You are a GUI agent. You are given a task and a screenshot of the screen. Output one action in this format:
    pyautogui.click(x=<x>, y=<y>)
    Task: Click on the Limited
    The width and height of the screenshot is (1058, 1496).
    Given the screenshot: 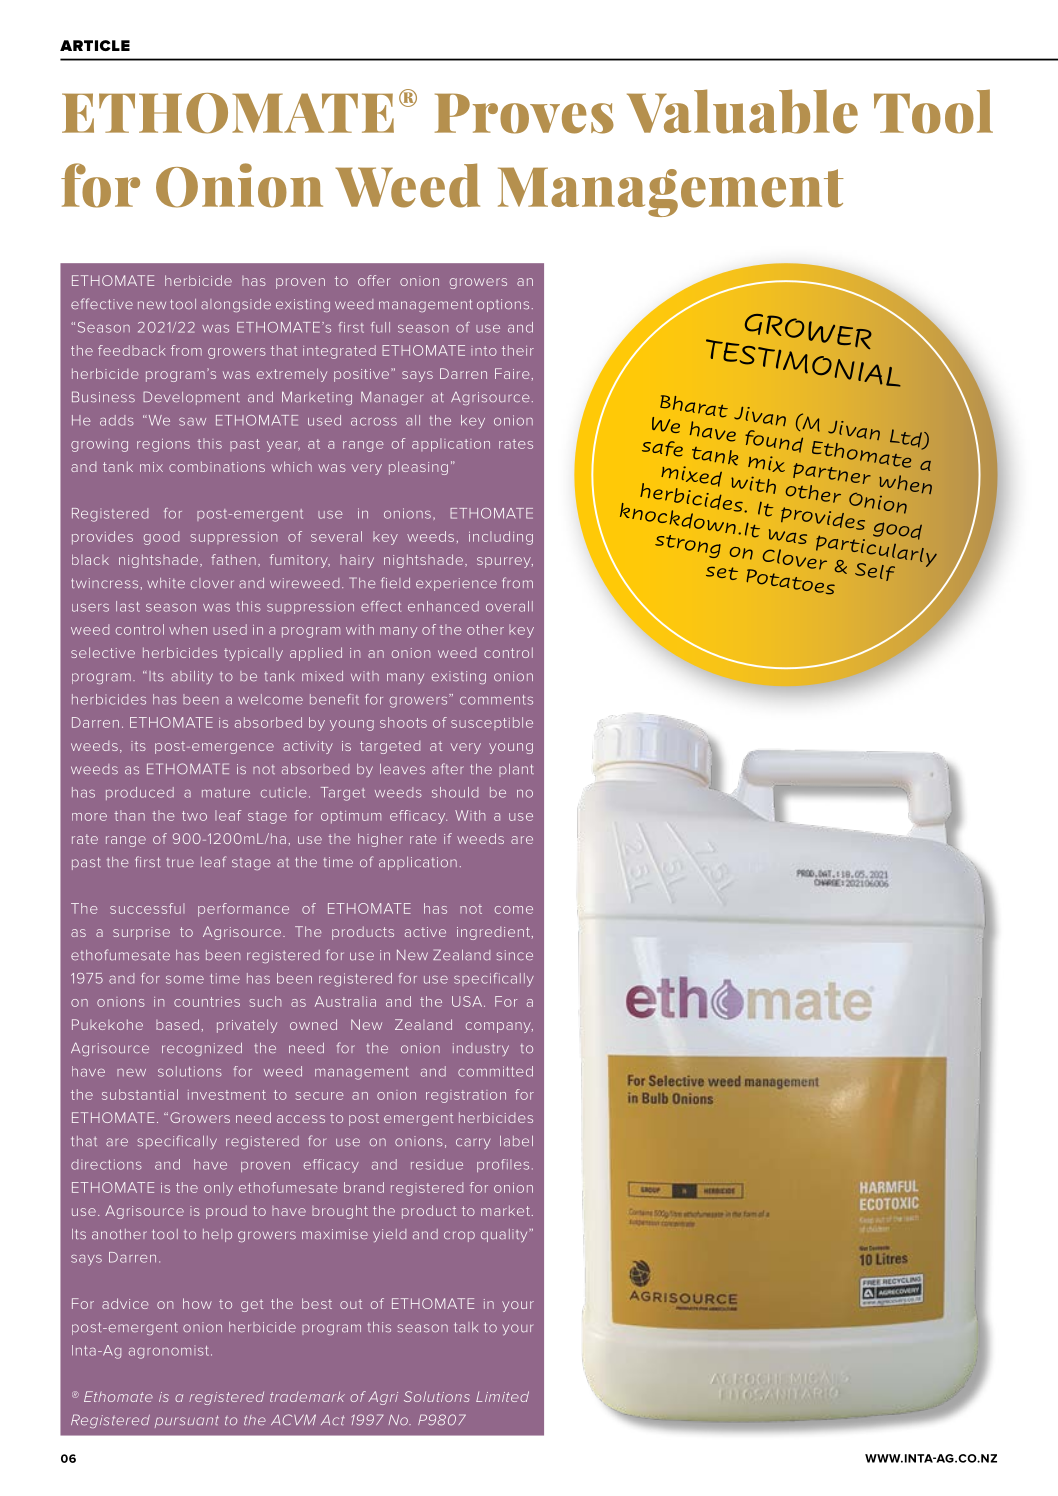 What is the action you would take?
    pyautogui.click(x=502, y=1396)
